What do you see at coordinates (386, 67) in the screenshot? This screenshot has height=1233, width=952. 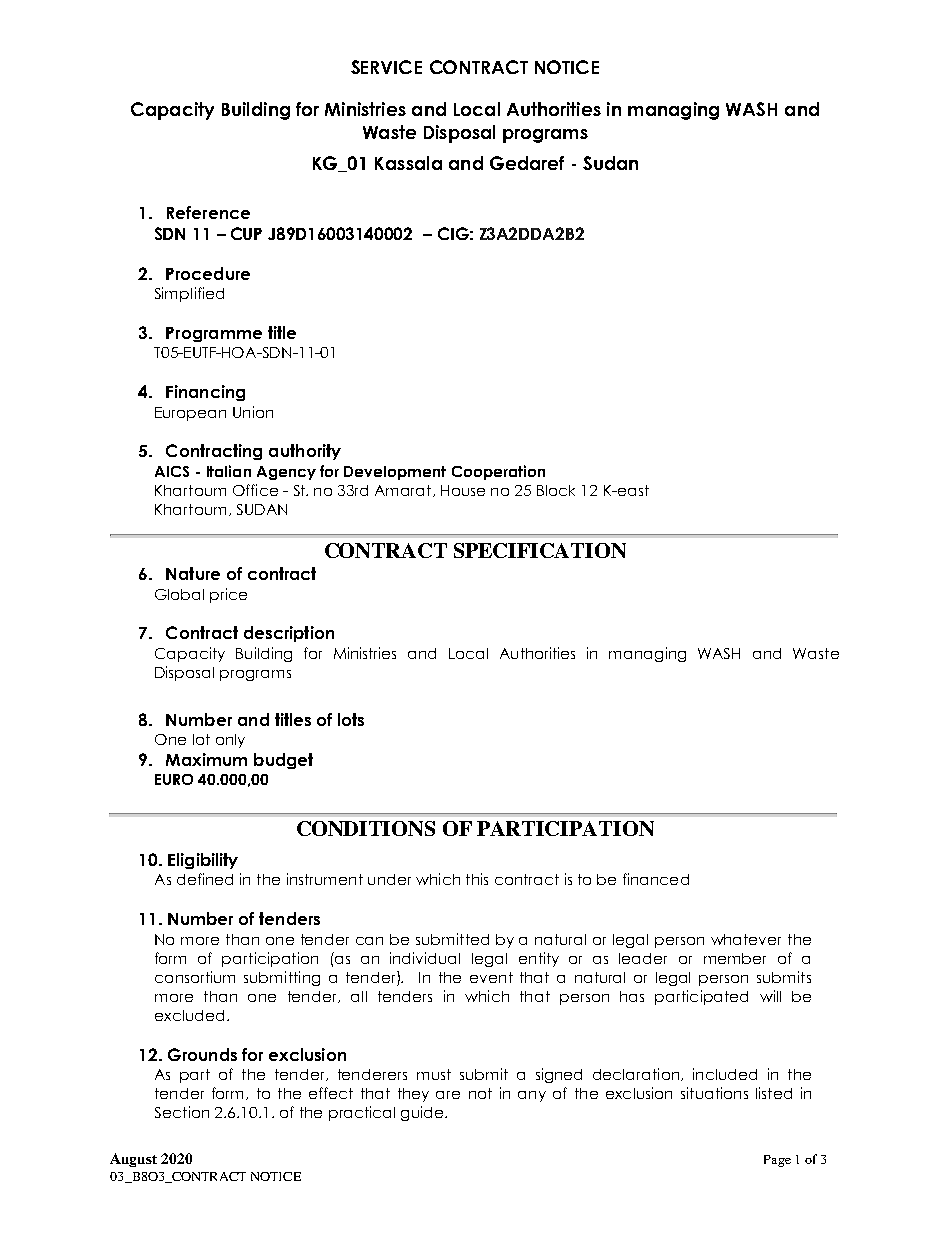 I see `SERVICE` at bounding box center [386, 67].
